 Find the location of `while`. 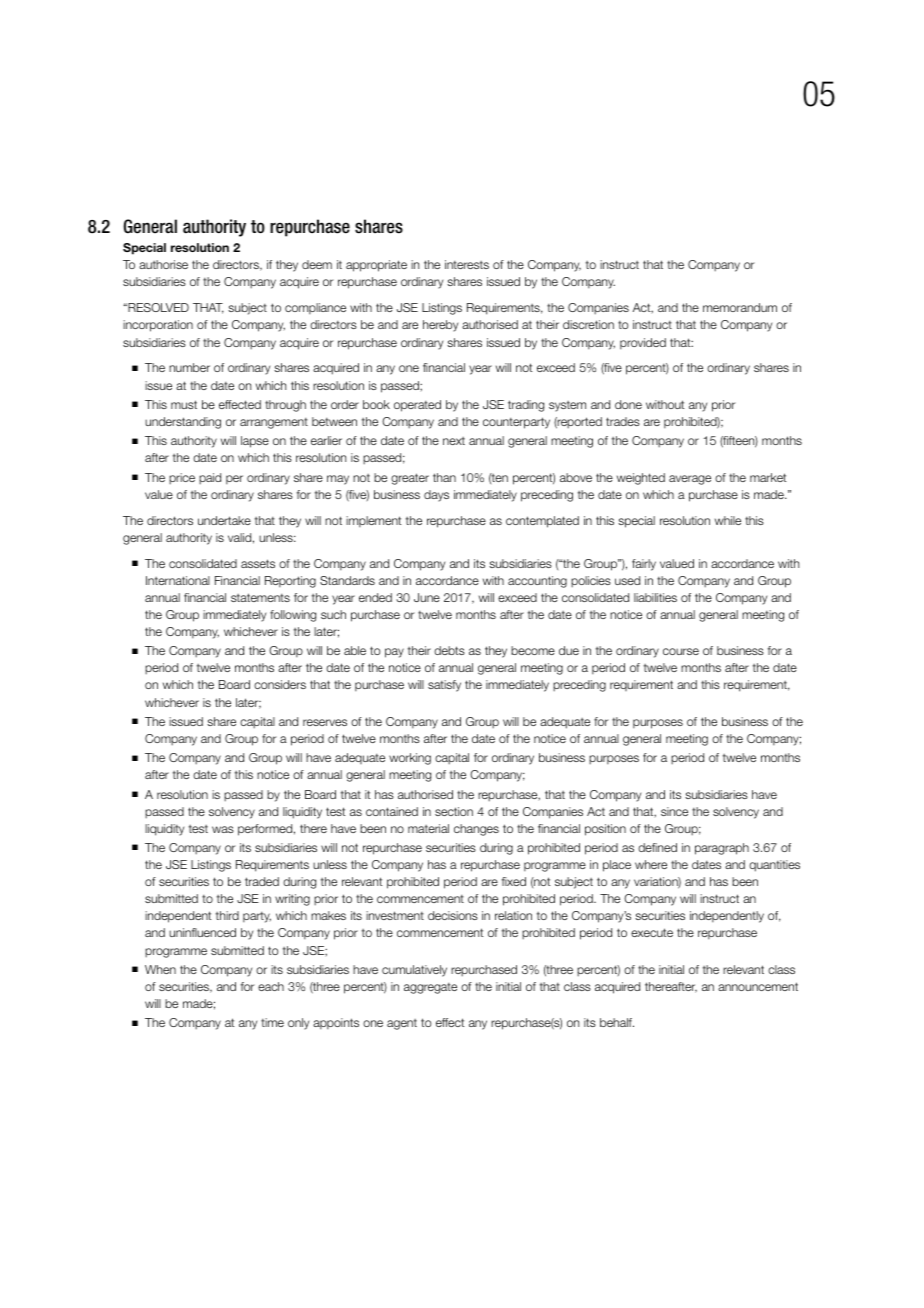

while is located at coordinates (728, 520).
